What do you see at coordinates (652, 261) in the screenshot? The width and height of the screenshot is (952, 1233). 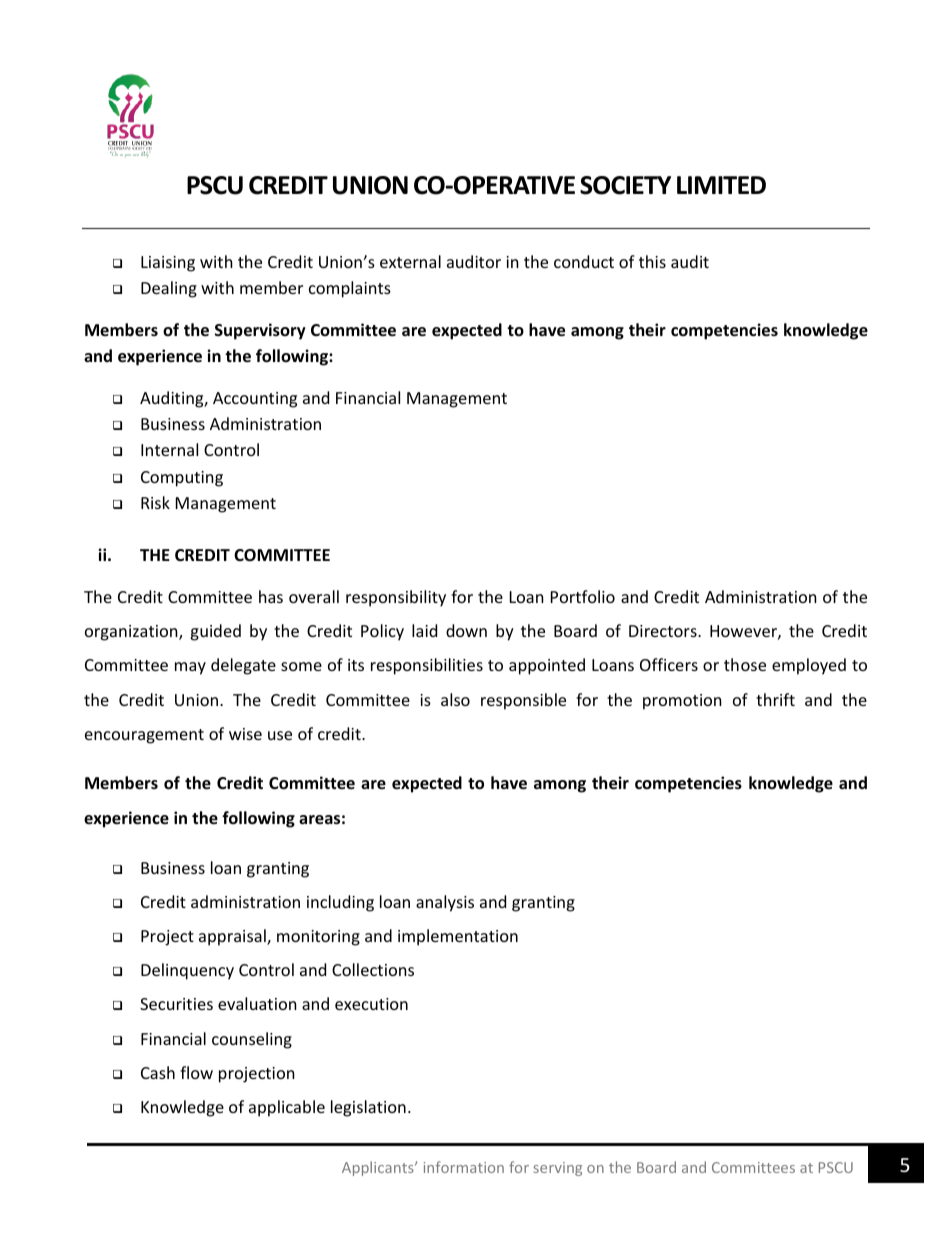 I see `this` at bounding box center [652, 261].
